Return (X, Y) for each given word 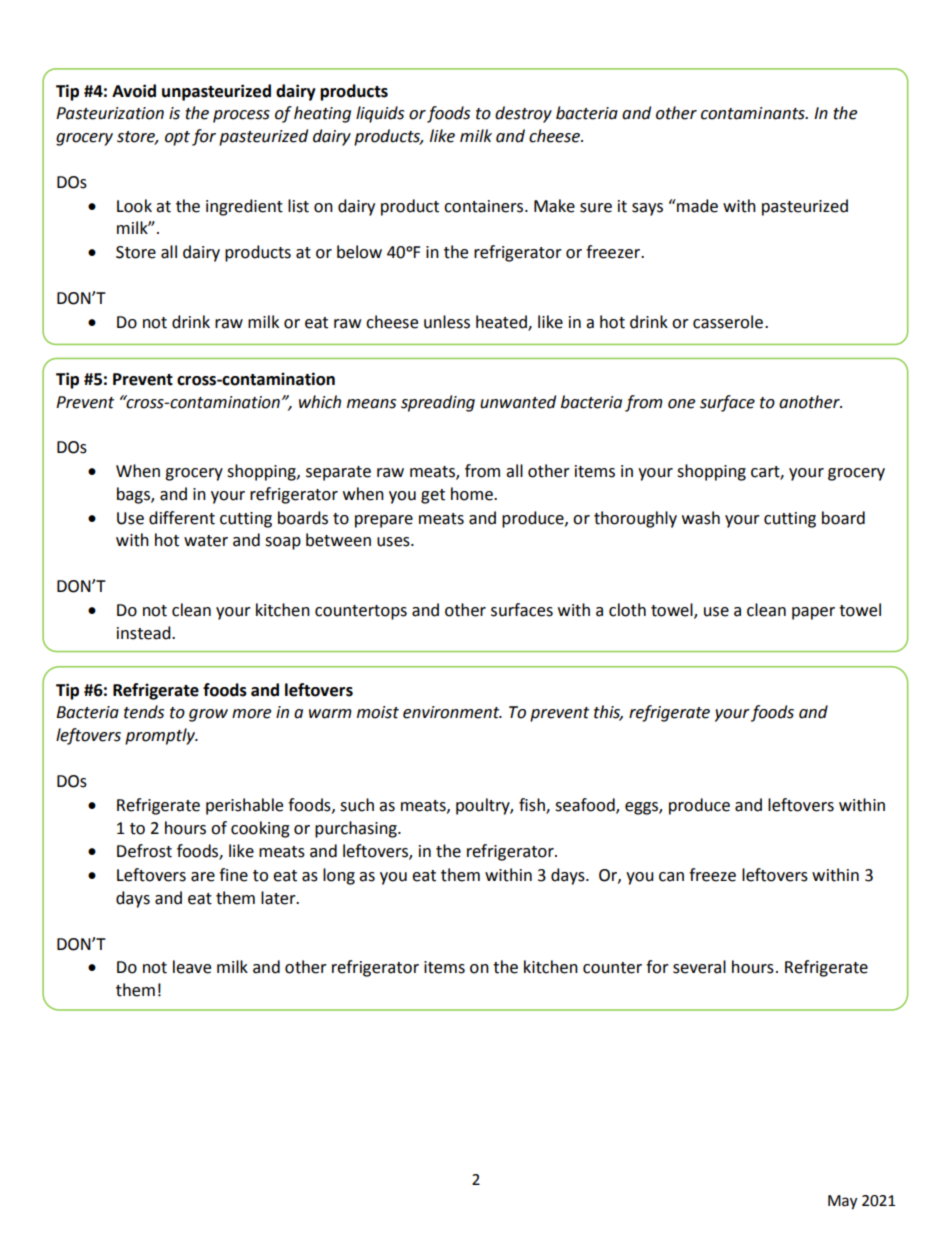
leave (192, 967)
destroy (523, 114)
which (320, 402)
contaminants (754, 113)
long (339, 876)
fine (233, 875)
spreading (438, 403)
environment (452, 712)
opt (177, 138)
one (681, 404)
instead (145, 633)
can (671, 877)
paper (813, 613)
